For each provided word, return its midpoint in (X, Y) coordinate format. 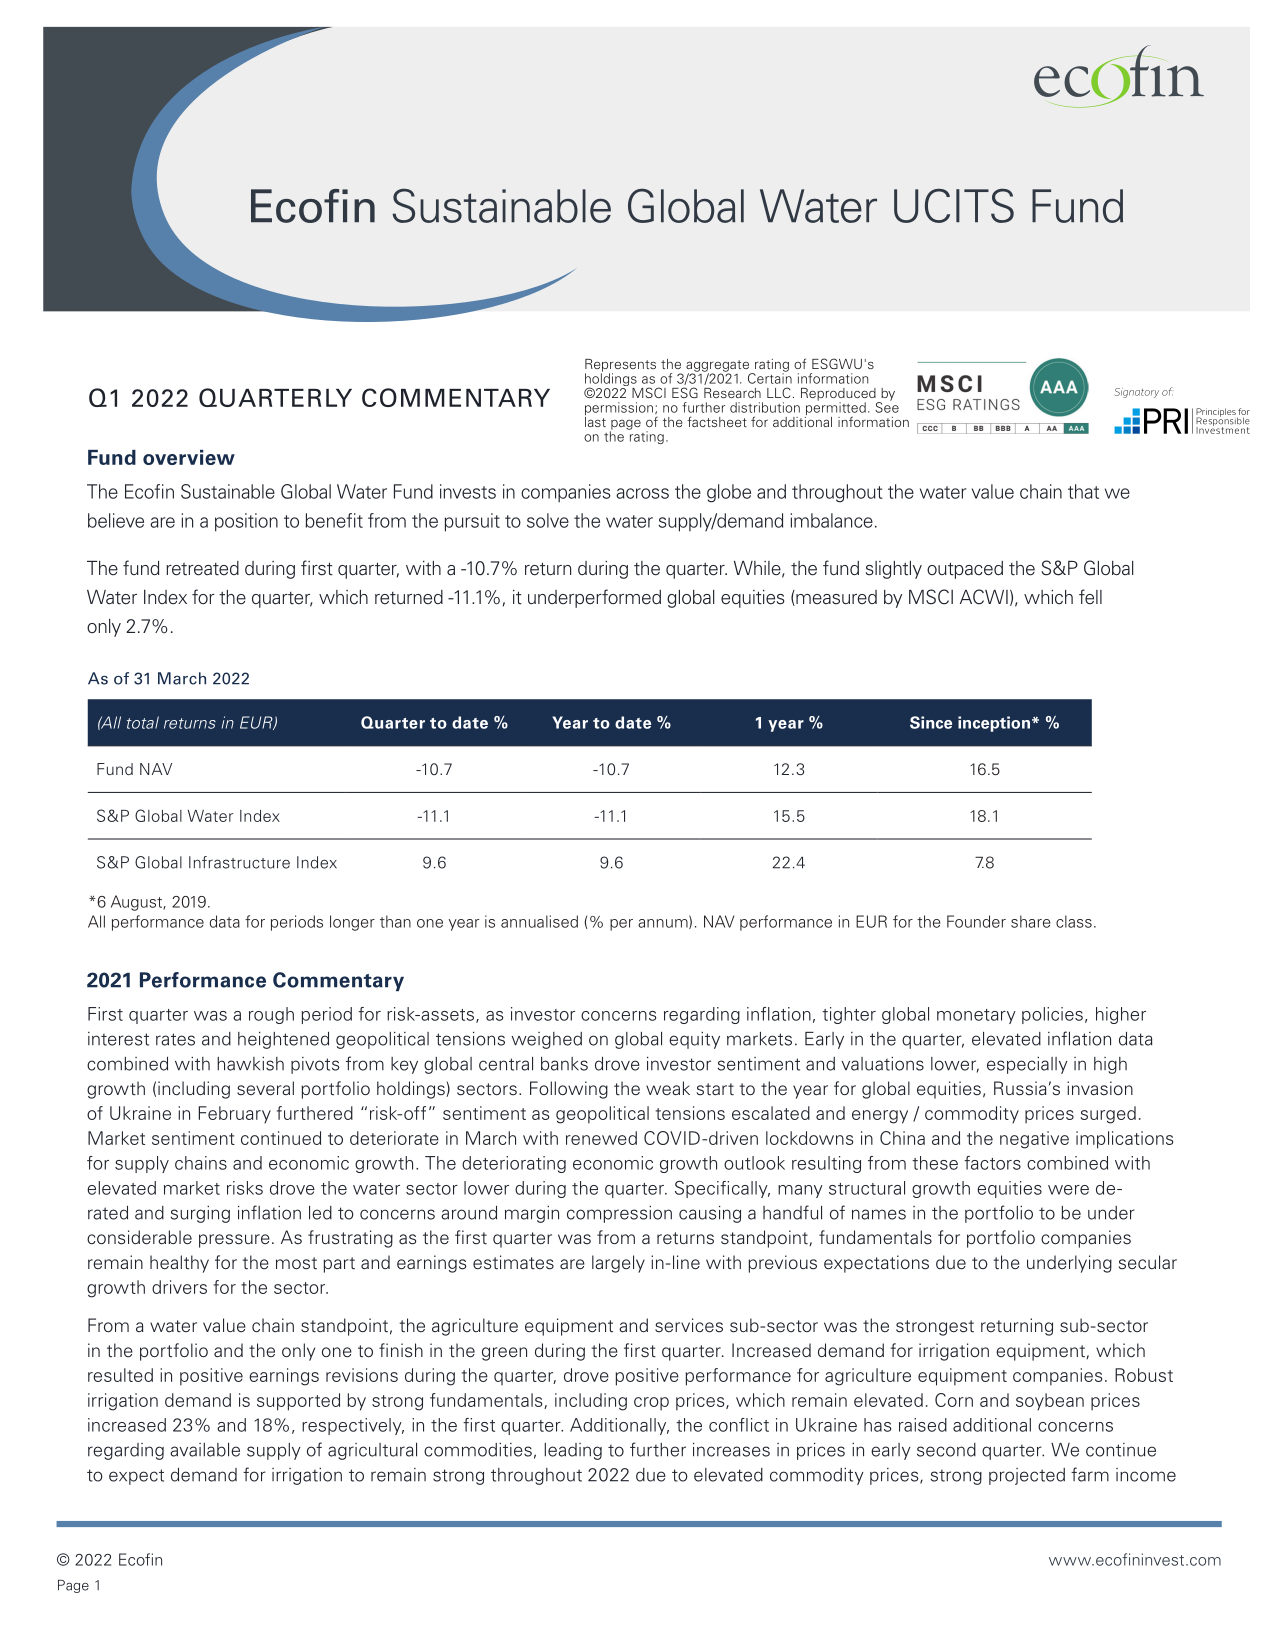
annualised (539, 921)
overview (189, 457)
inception (994, 724)
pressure (234, 1241)
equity (694, 1040)
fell (1090, 597)
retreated (202, 568)
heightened (283, 1040)
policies (1052, 1015)
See (887, 406)
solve (548, 520)
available (205, 1450)
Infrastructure (239, 862)
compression (619, 1214)
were (1068, 1190)
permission (619, 410)
